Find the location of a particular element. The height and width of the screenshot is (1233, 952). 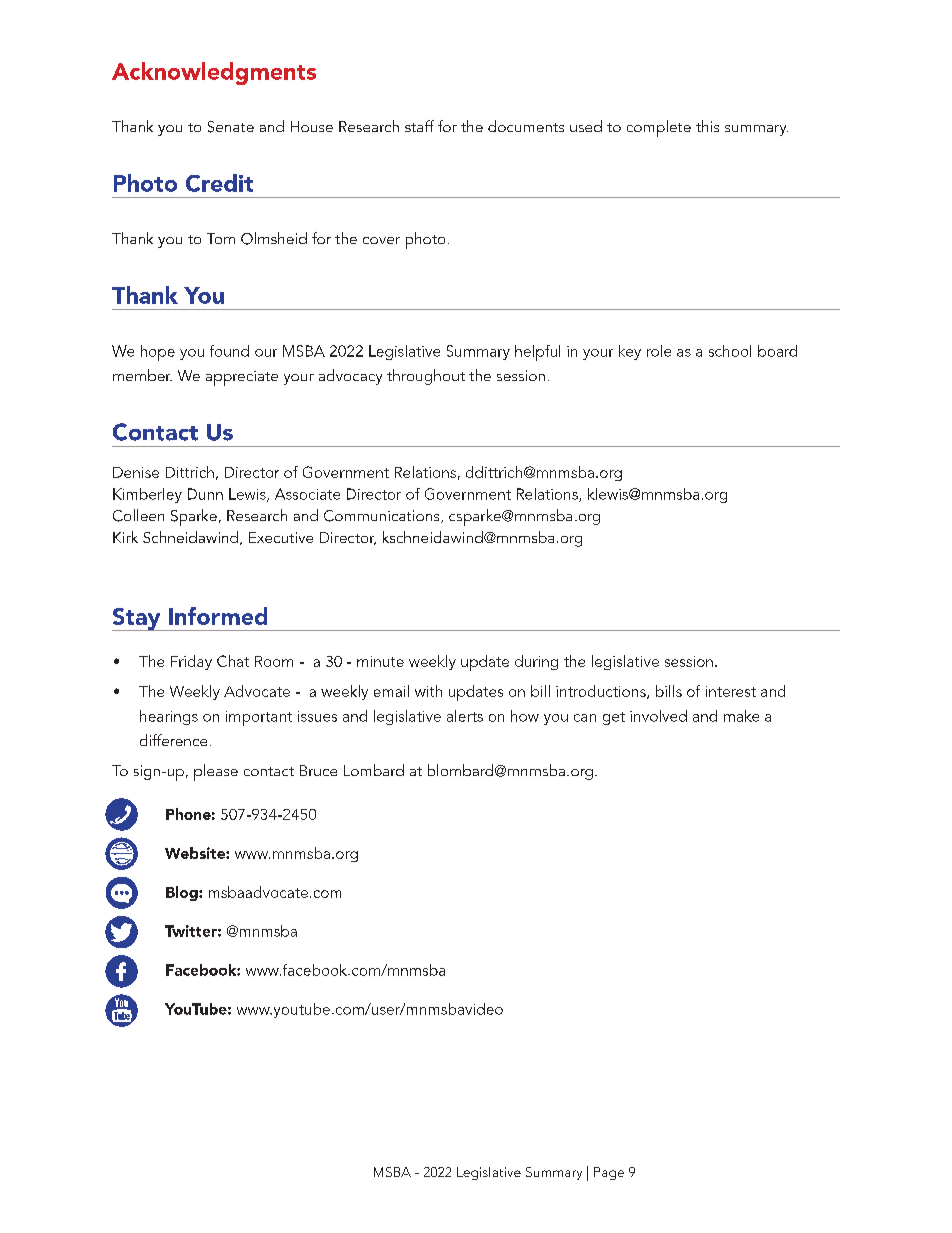

involved is located at coordinates (658, 716).
